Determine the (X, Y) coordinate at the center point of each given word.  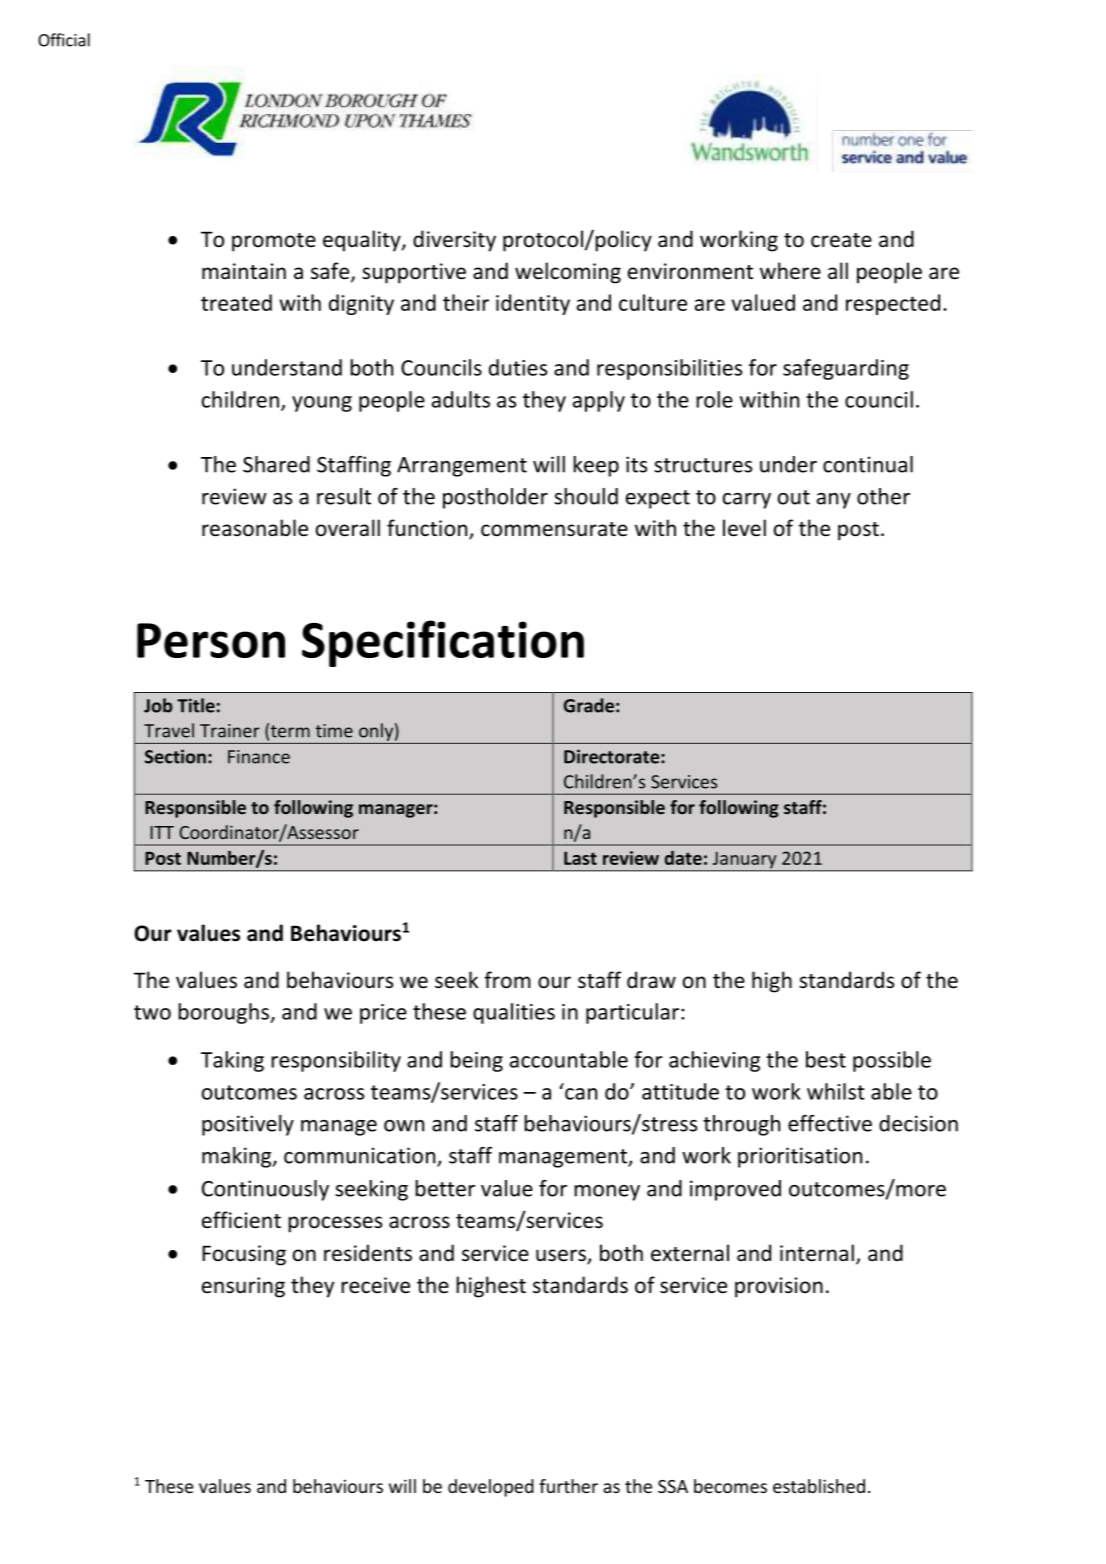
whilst (836, 1091)
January (744, 861)
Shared (276, 464)
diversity (454, 241)
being (476, 1061)
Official (64, 40)
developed (491, 1488)
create (841, 240)
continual (868, 464)
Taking (232, 1061)
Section (175, 756)
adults (461, 399)
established (819, 1486)
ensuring (243, 1287)
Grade (589, 705)
